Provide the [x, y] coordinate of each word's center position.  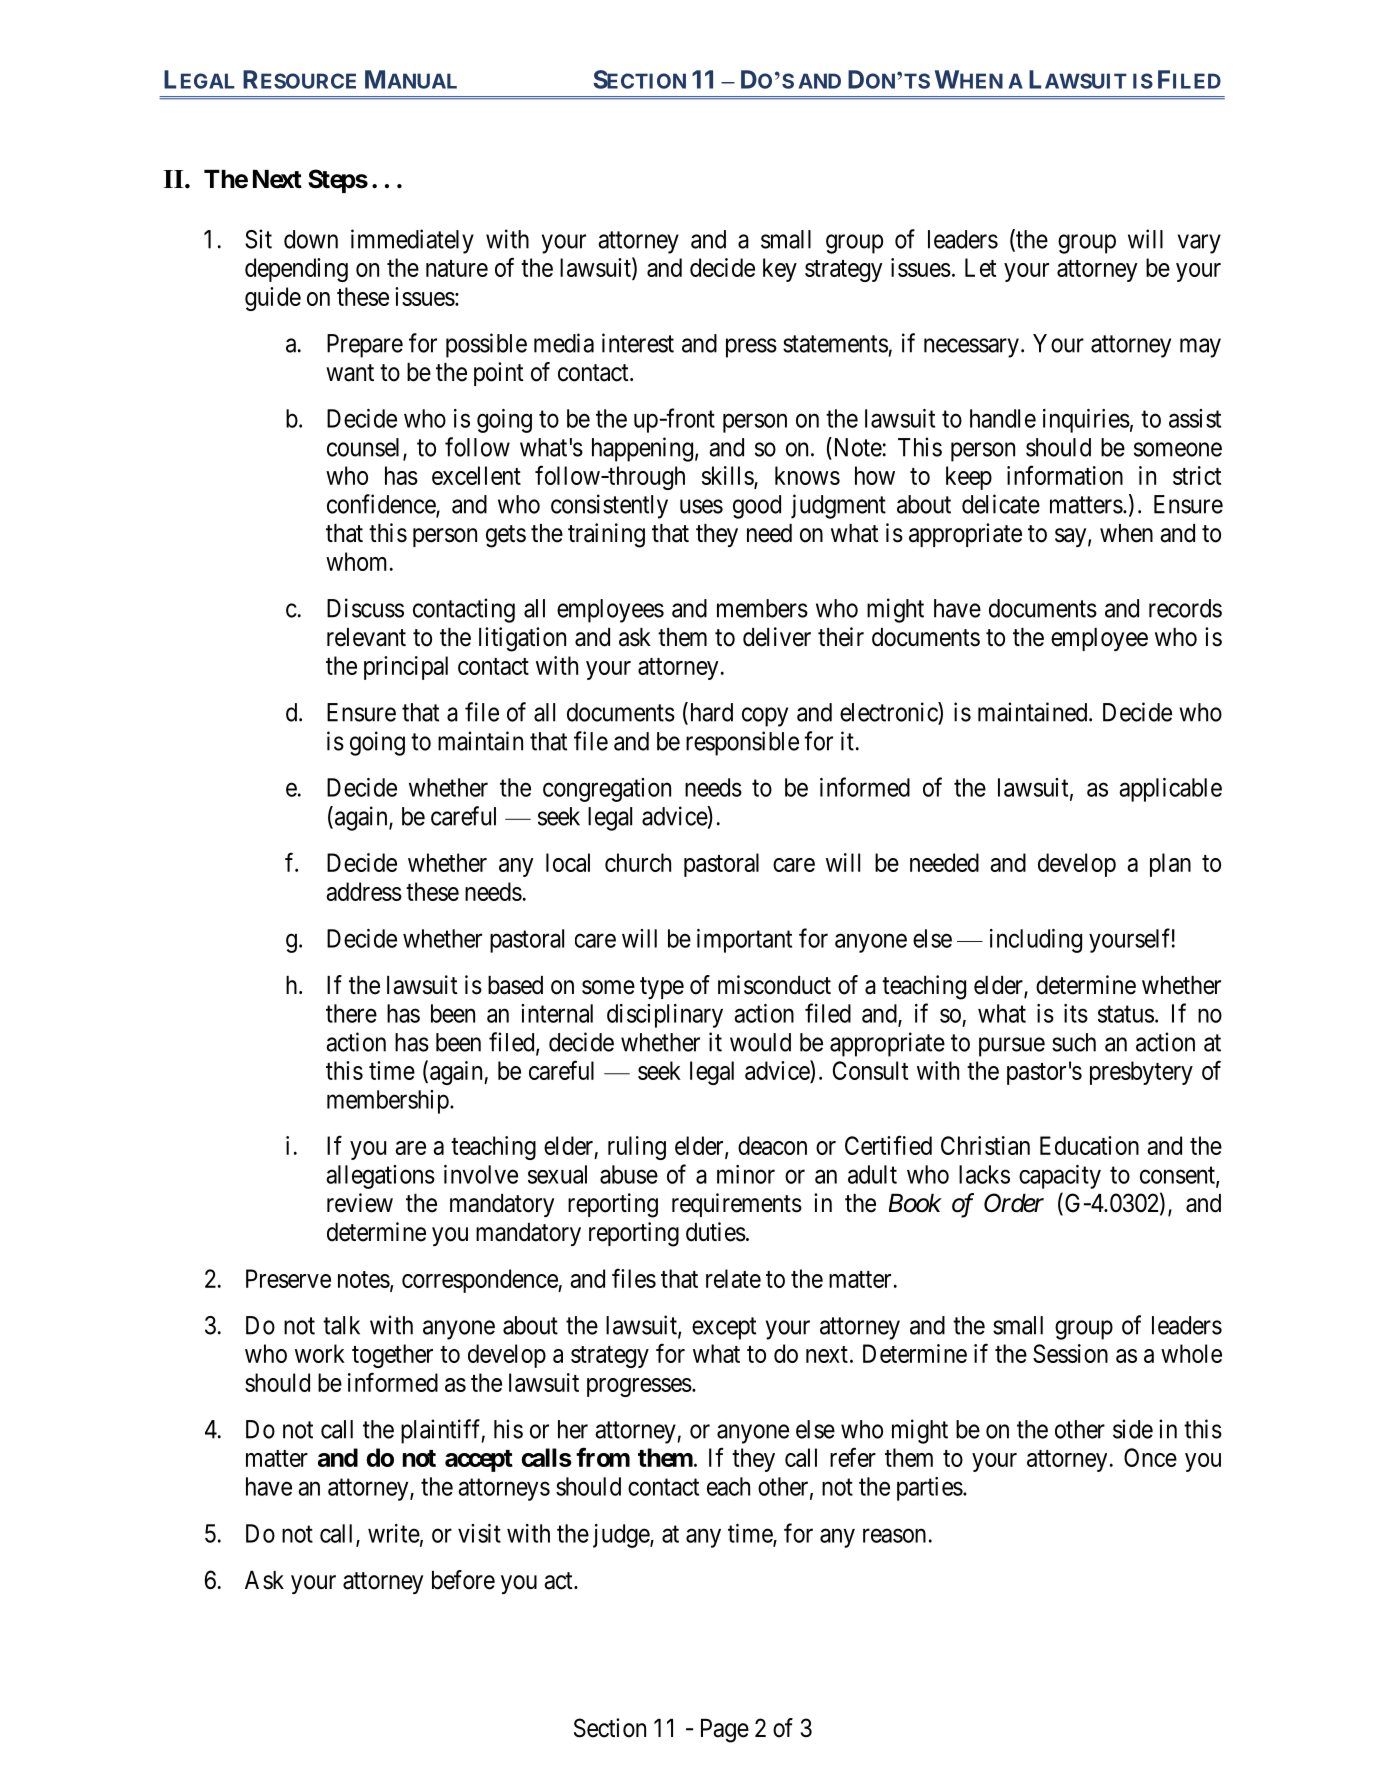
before [463, 1580]
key [780, 270]
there [351, 1013]
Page [725, 1731]
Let [980, 267]
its [1076, 1013]
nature [457, 268]
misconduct [774, 985]
